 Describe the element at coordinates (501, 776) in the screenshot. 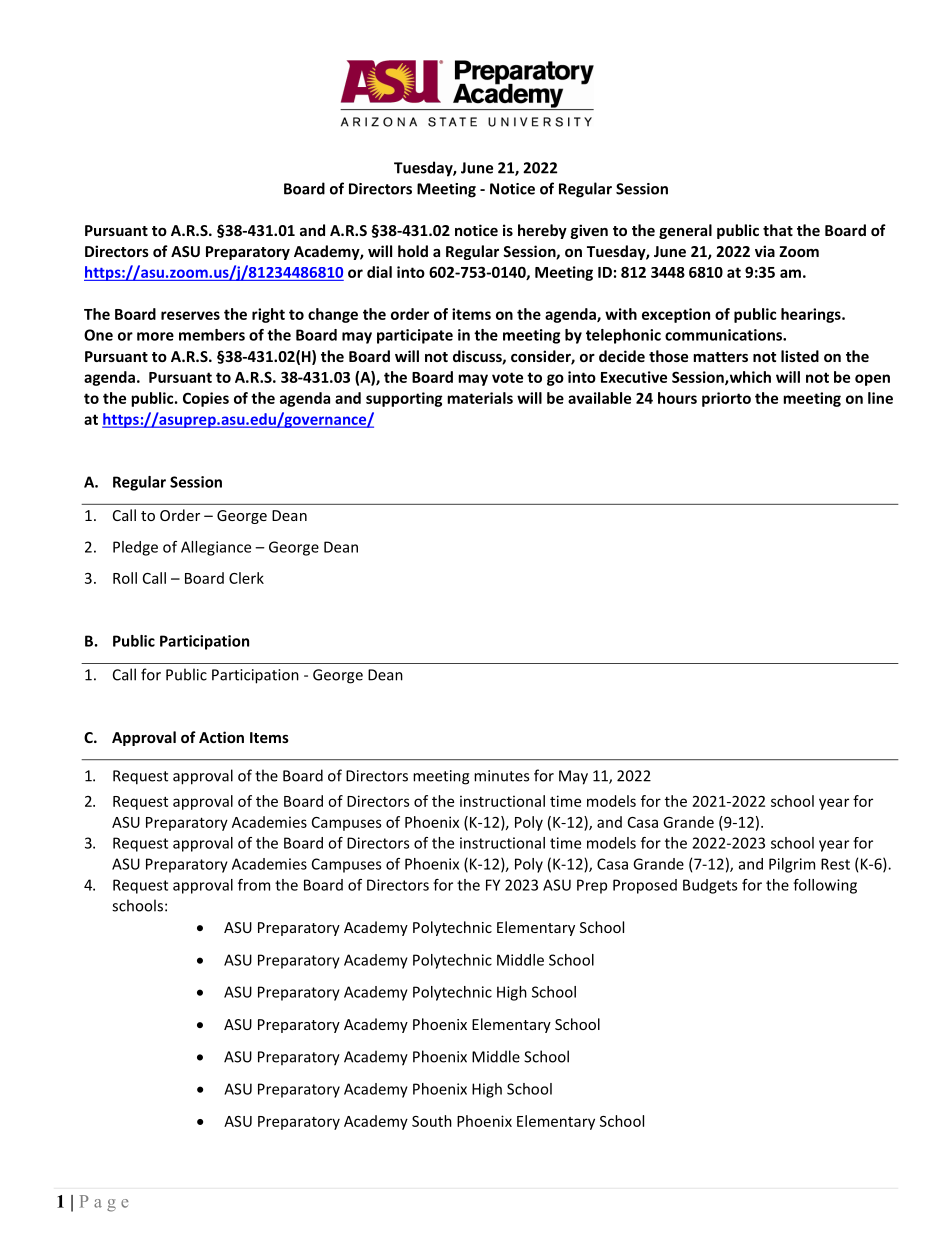

I see `minutes` at that location.
